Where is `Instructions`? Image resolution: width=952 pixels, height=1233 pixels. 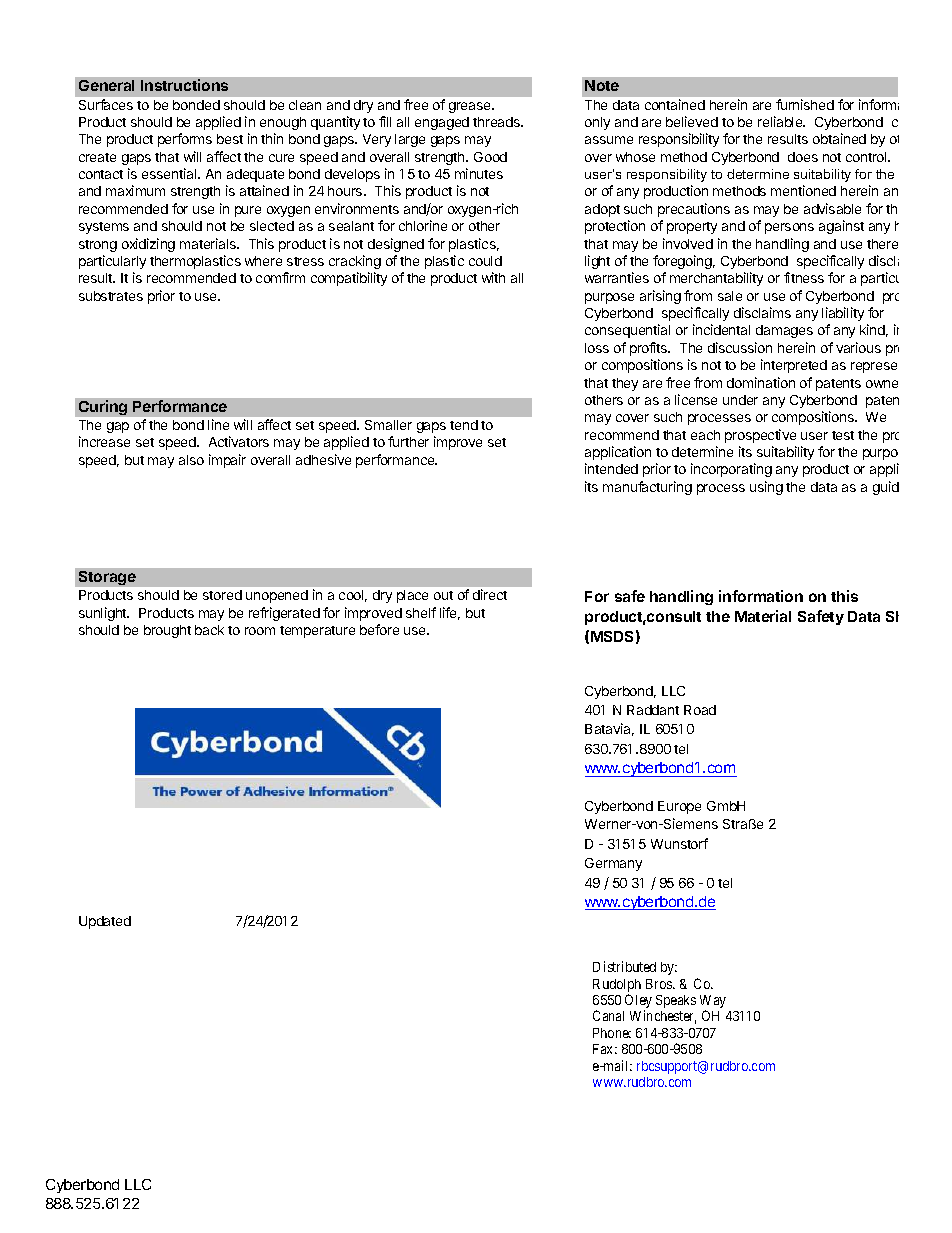
Instructions is located at coordinates (184, 85).
